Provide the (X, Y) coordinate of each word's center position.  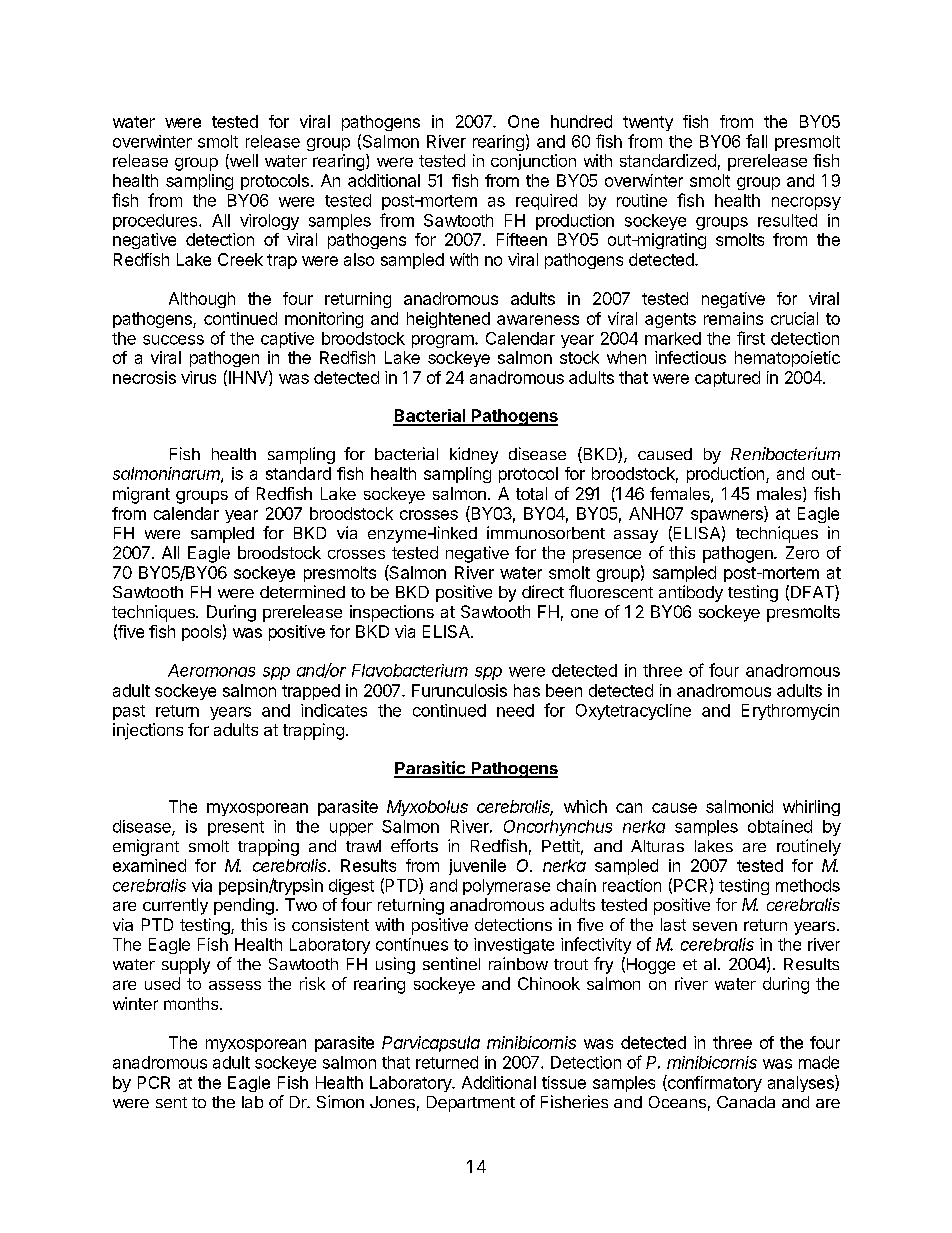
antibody (691, 593)
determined (302, 591)
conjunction (533, 162)
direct (543, 591)
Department (471, 1104)
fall (756, 141)
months (192, 1003)
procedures (156, 222)
